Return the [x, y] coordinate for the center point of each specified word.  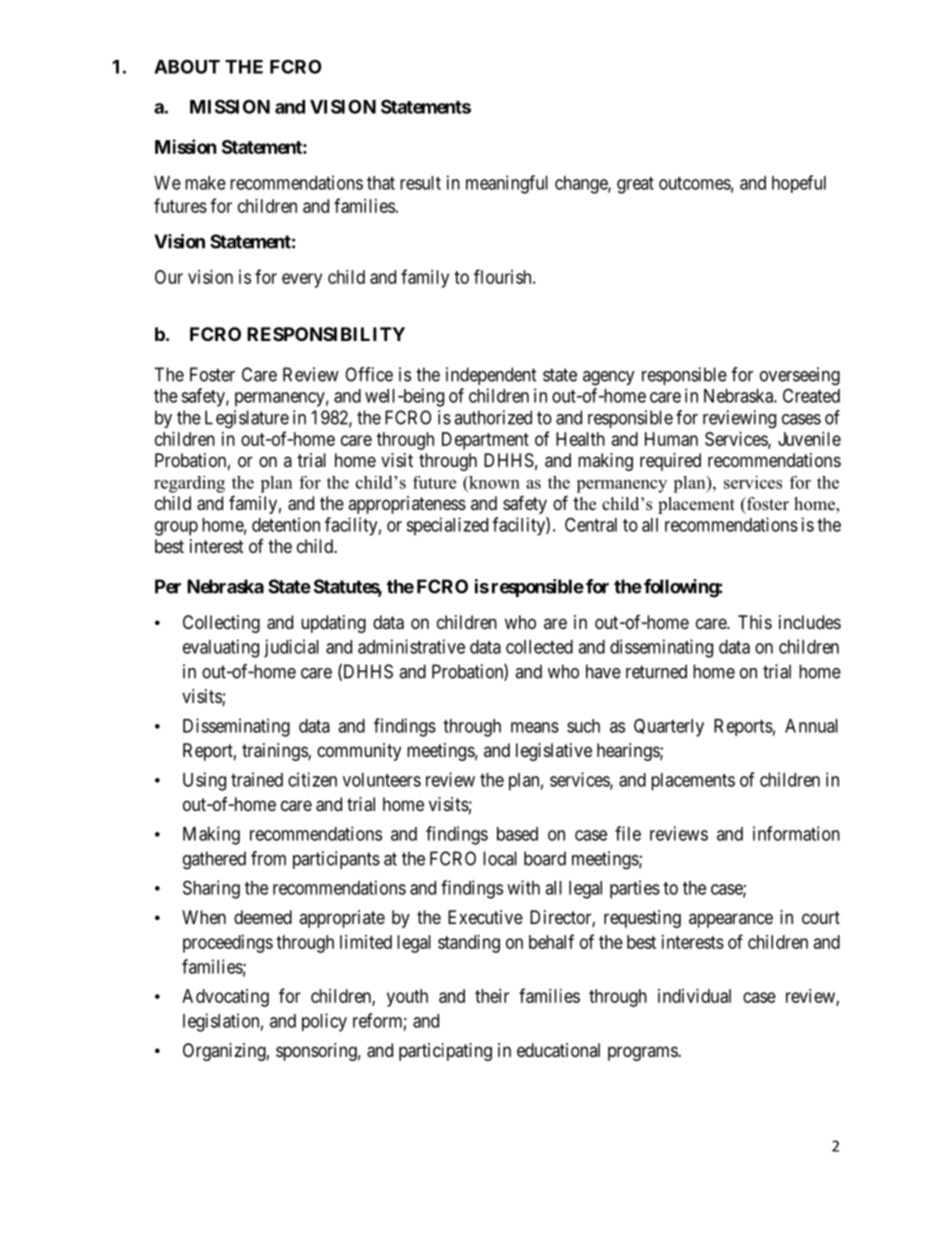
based [517, 834]
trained [257, 779]
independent [491, 376]
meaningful [507, 184]
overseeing [800, 376]
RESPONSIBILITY [326, 334]
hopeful [799, 184]
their [492, 996]
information [796, 833]
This [755, 622]
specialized [447, 526]
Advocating [225, 998]
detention [286, 524]
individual [694, 996]
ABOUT [187, 66]
